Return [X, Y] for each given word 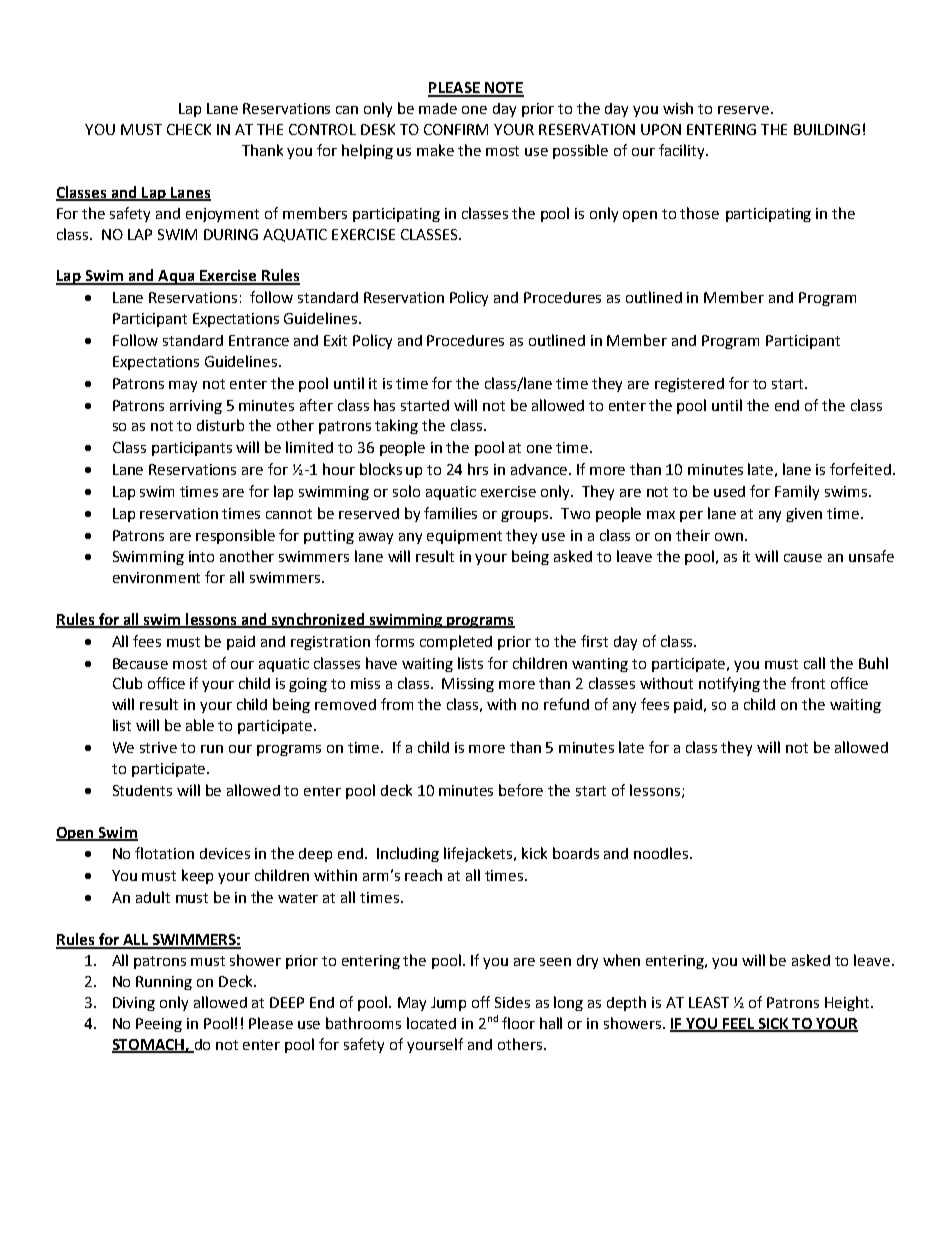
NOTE [503, 89]
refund [566, 704]
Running [164, 983]
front [808, 683]
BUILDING [827, 129]
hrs [478, 469]
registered [689, 385]
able [200, 725]
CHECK [189, 129]
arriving [196, 407]
